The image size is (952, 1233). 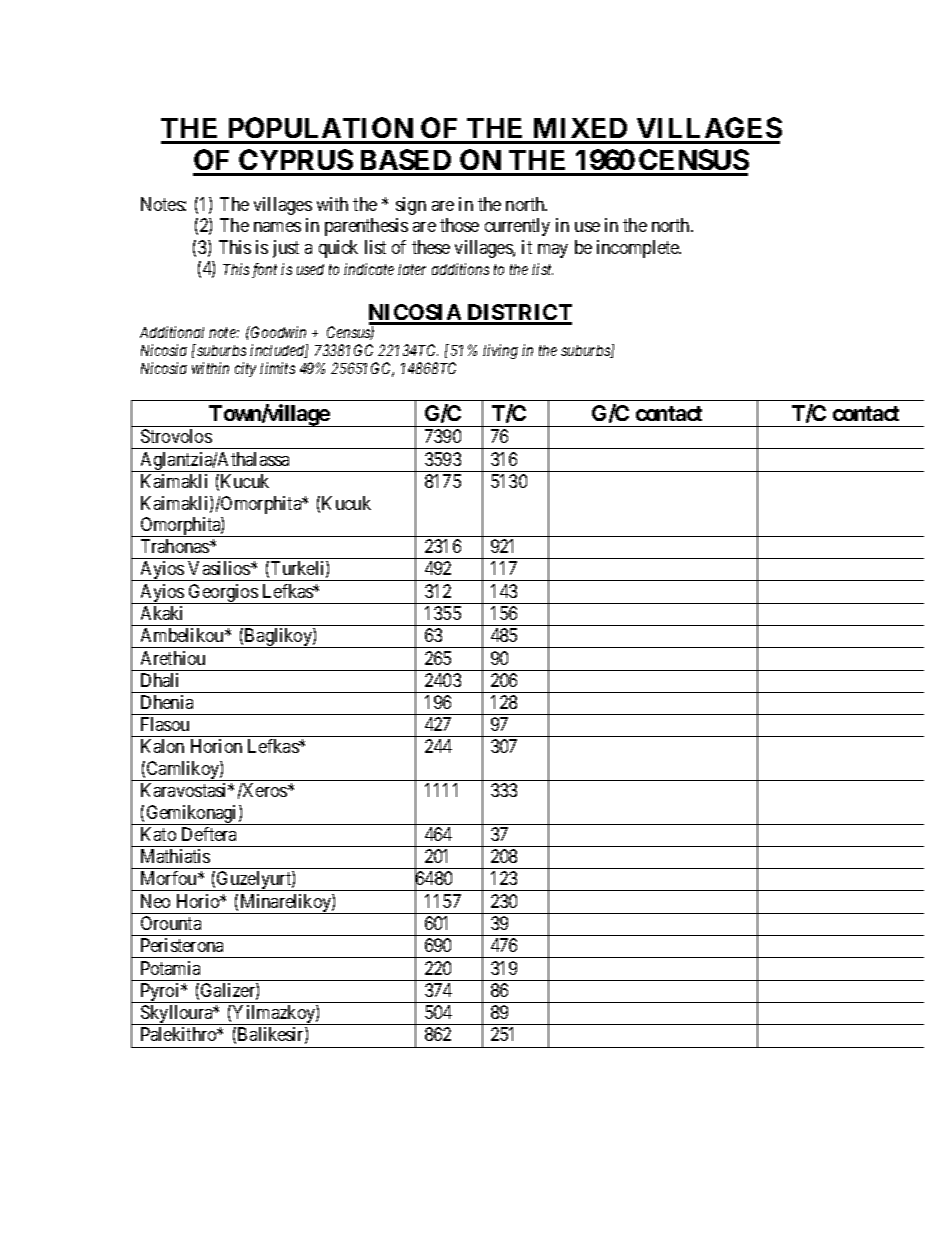 What do you see at coordinates (172, 332) in the page?
I see `Additional` at bounding box center [172, 332].
